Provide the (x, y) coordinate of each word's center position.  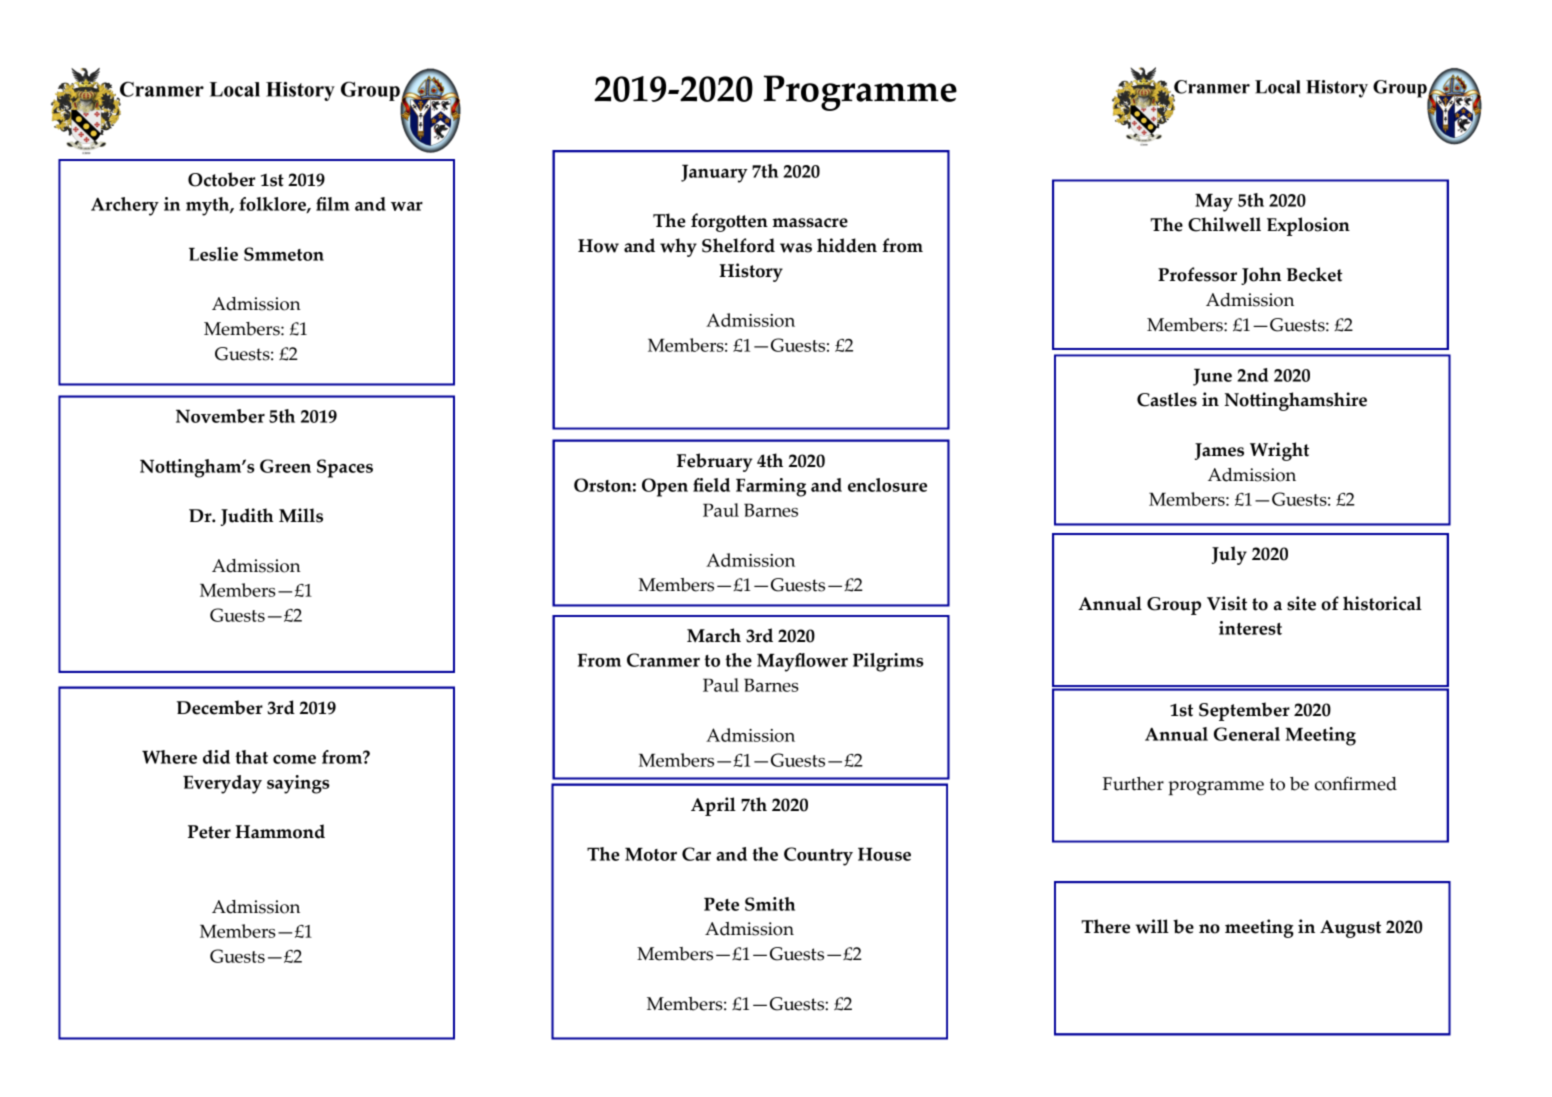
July (1229, 555)
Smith (770, 904)
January (714, 173)
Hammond (280, 831)
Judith (247, 517)
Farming (771, 487)
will (1152, 926)
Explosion (1308, 226)
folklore (273, 205)
